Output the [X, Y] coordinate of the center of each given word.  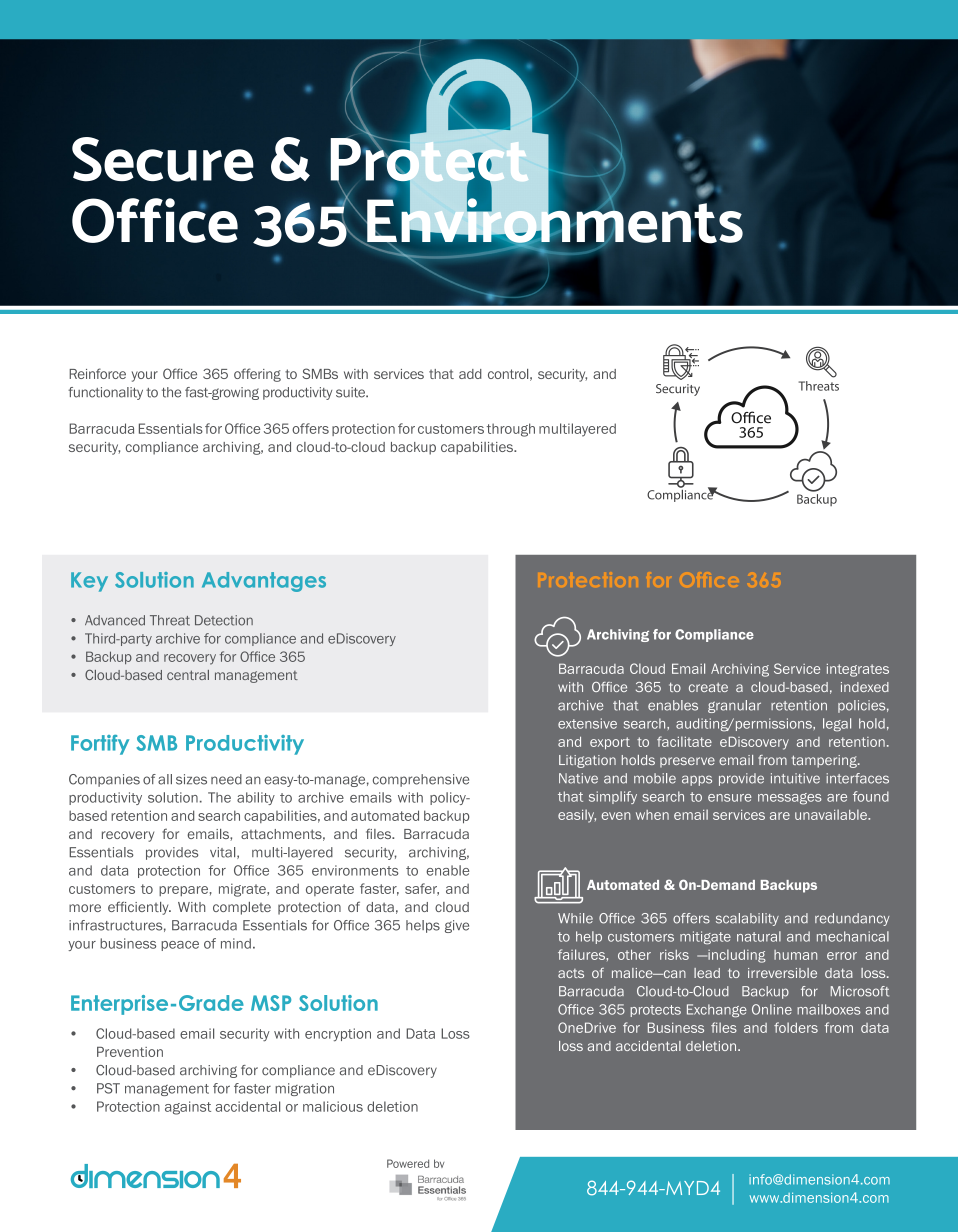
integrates [858, 670]
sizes [191, 779]
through [511, 430]
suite [351, 392]
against [188, 1108]
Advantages [264, 582]
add [470, 374]
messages [790, 799]
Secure [163, 159]
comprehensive [421, 780]
